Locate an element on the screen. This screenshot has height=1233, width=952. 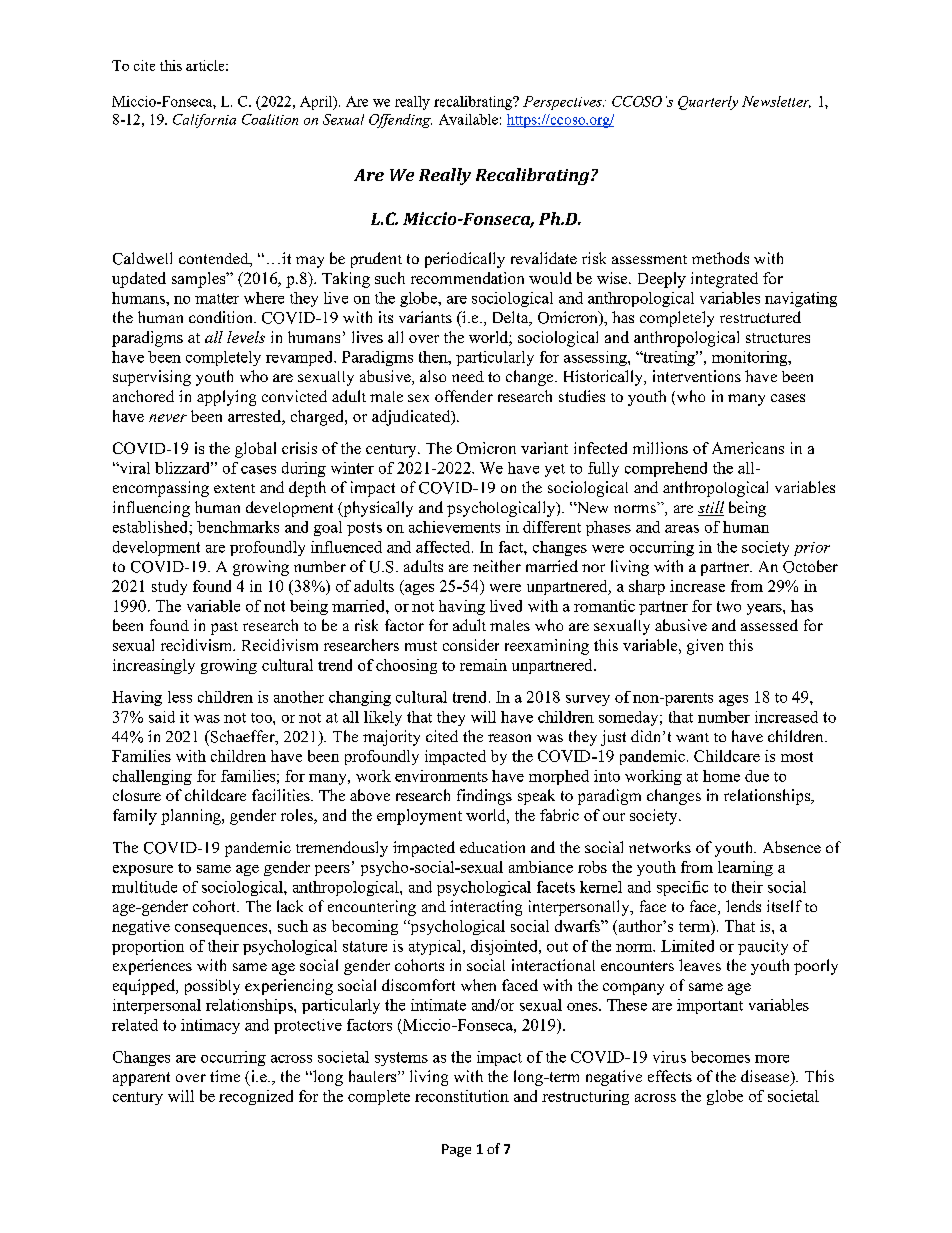
global is located at coordinates (255, 450).
